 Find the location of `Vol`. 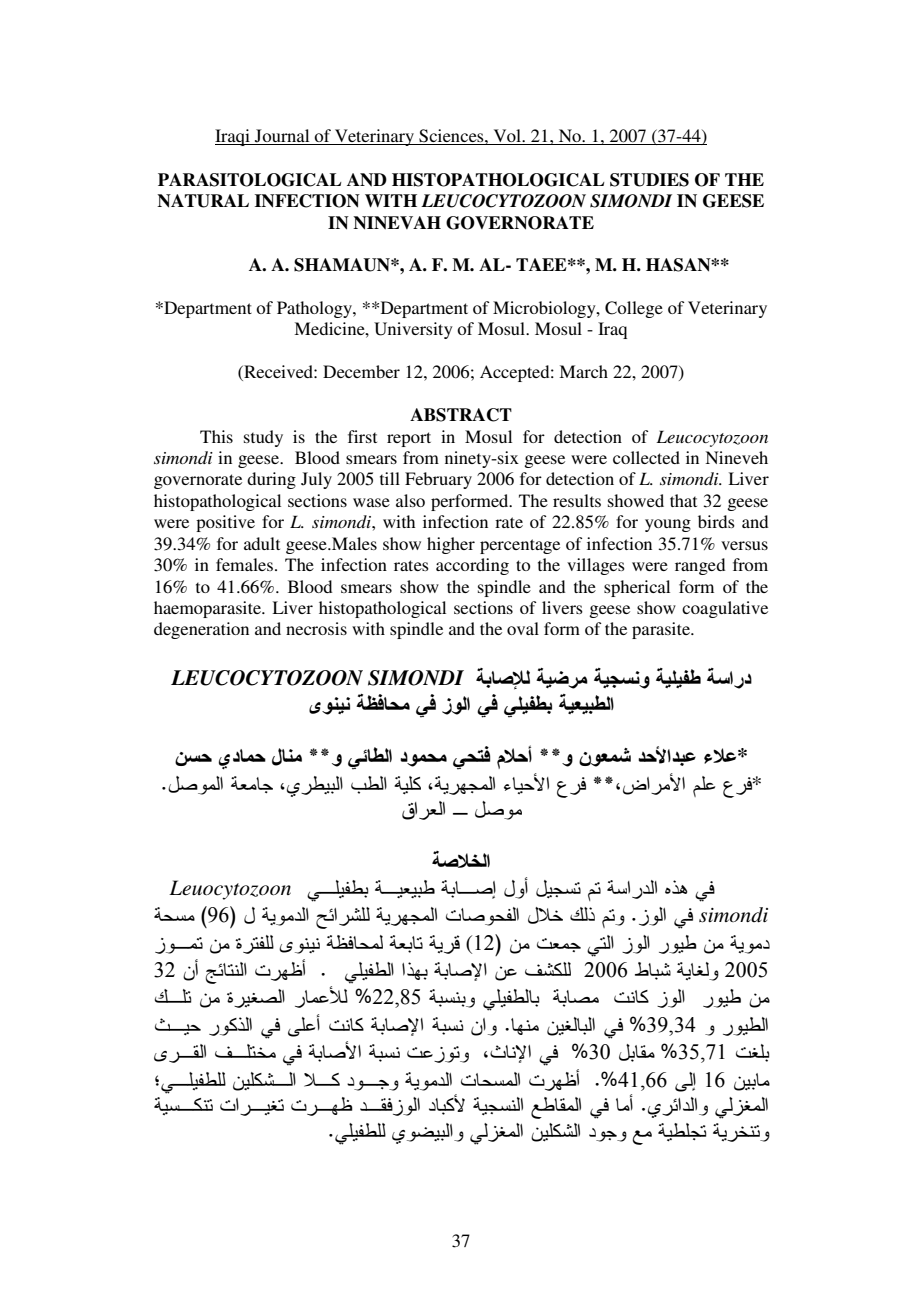

Vol is located at coordinates (507, 137).
